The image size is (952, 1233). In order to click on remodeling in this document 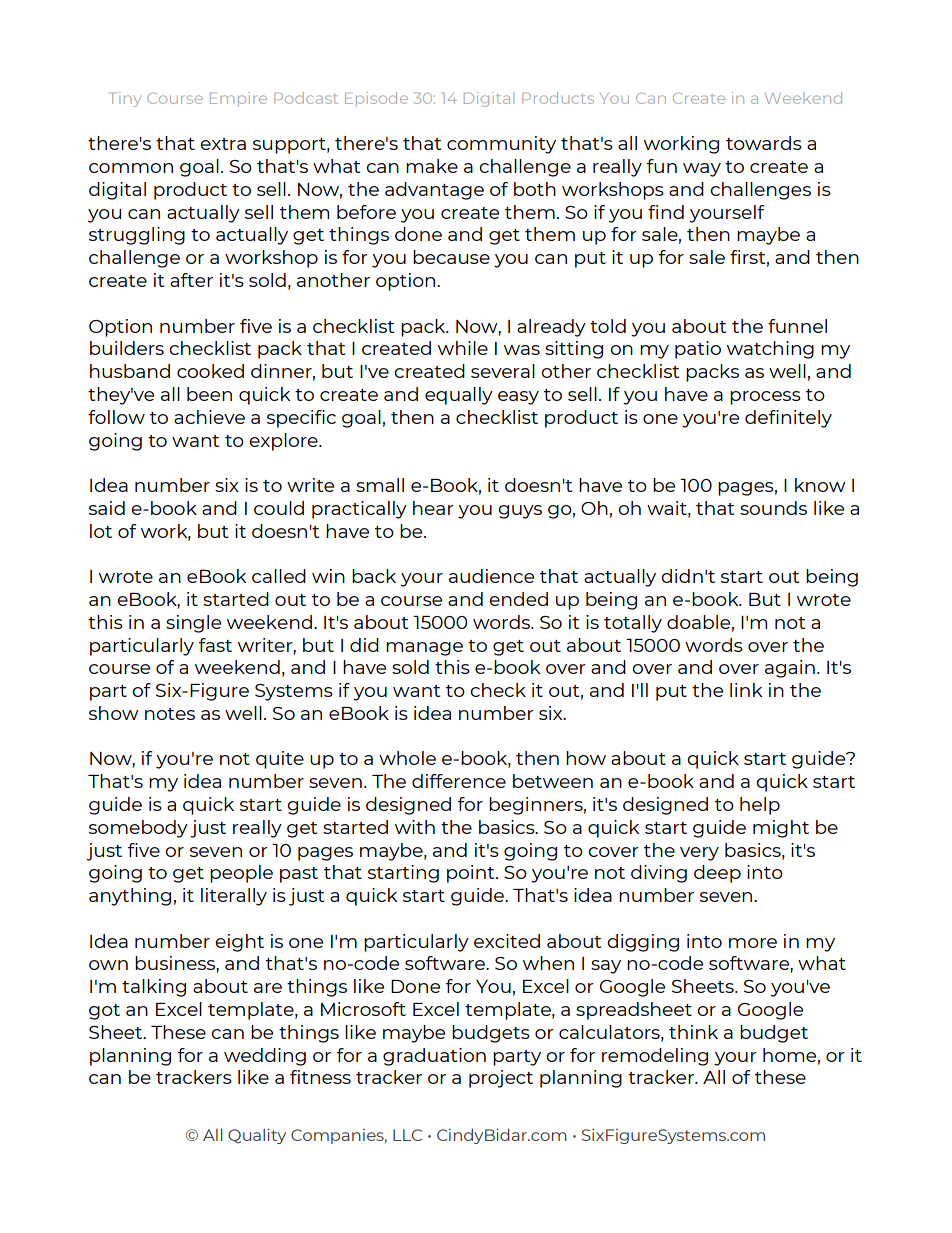, I will do `click(655, 1057)`.
